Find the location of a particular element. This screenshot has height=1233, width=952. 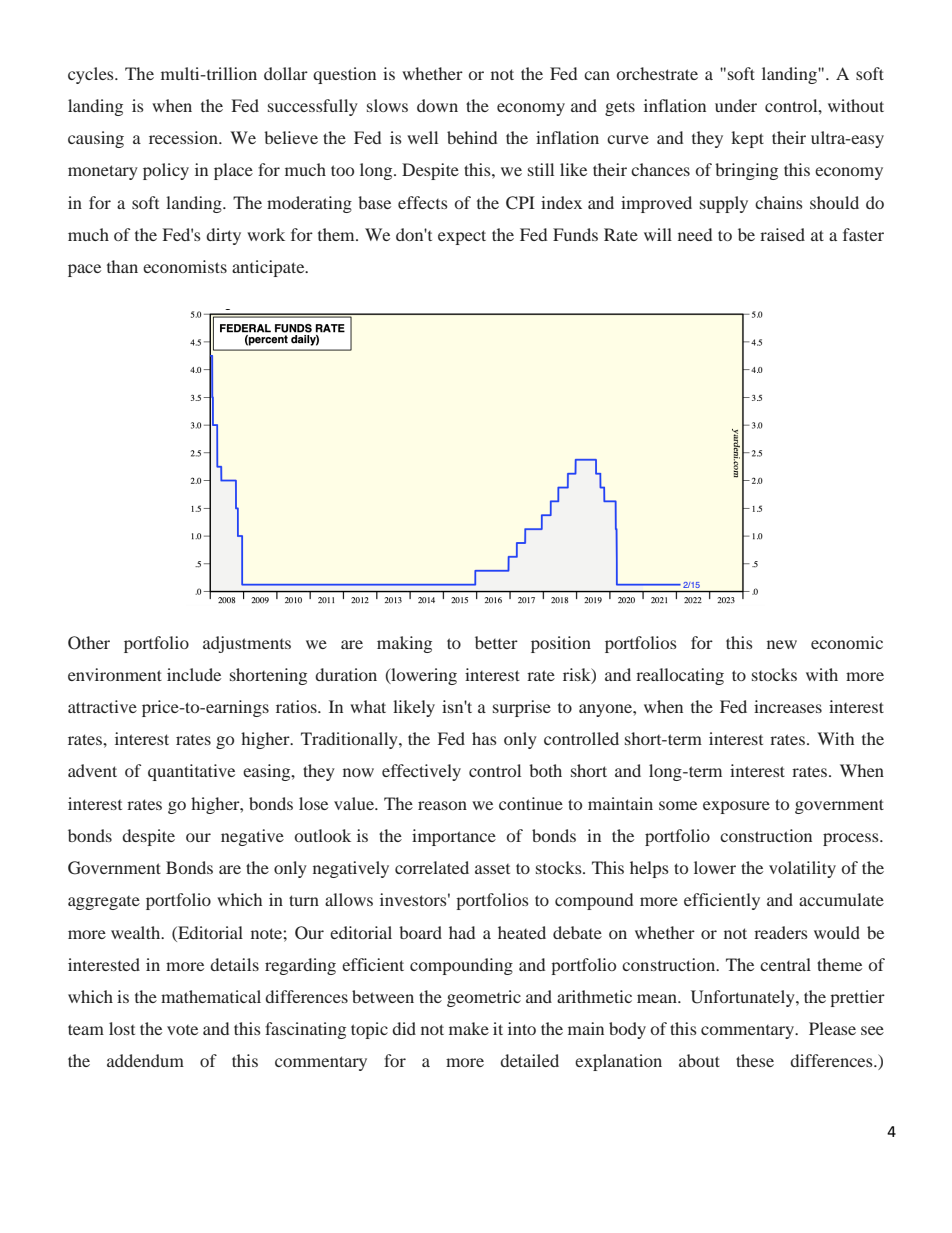

down is located at coordinates (437, 105).
